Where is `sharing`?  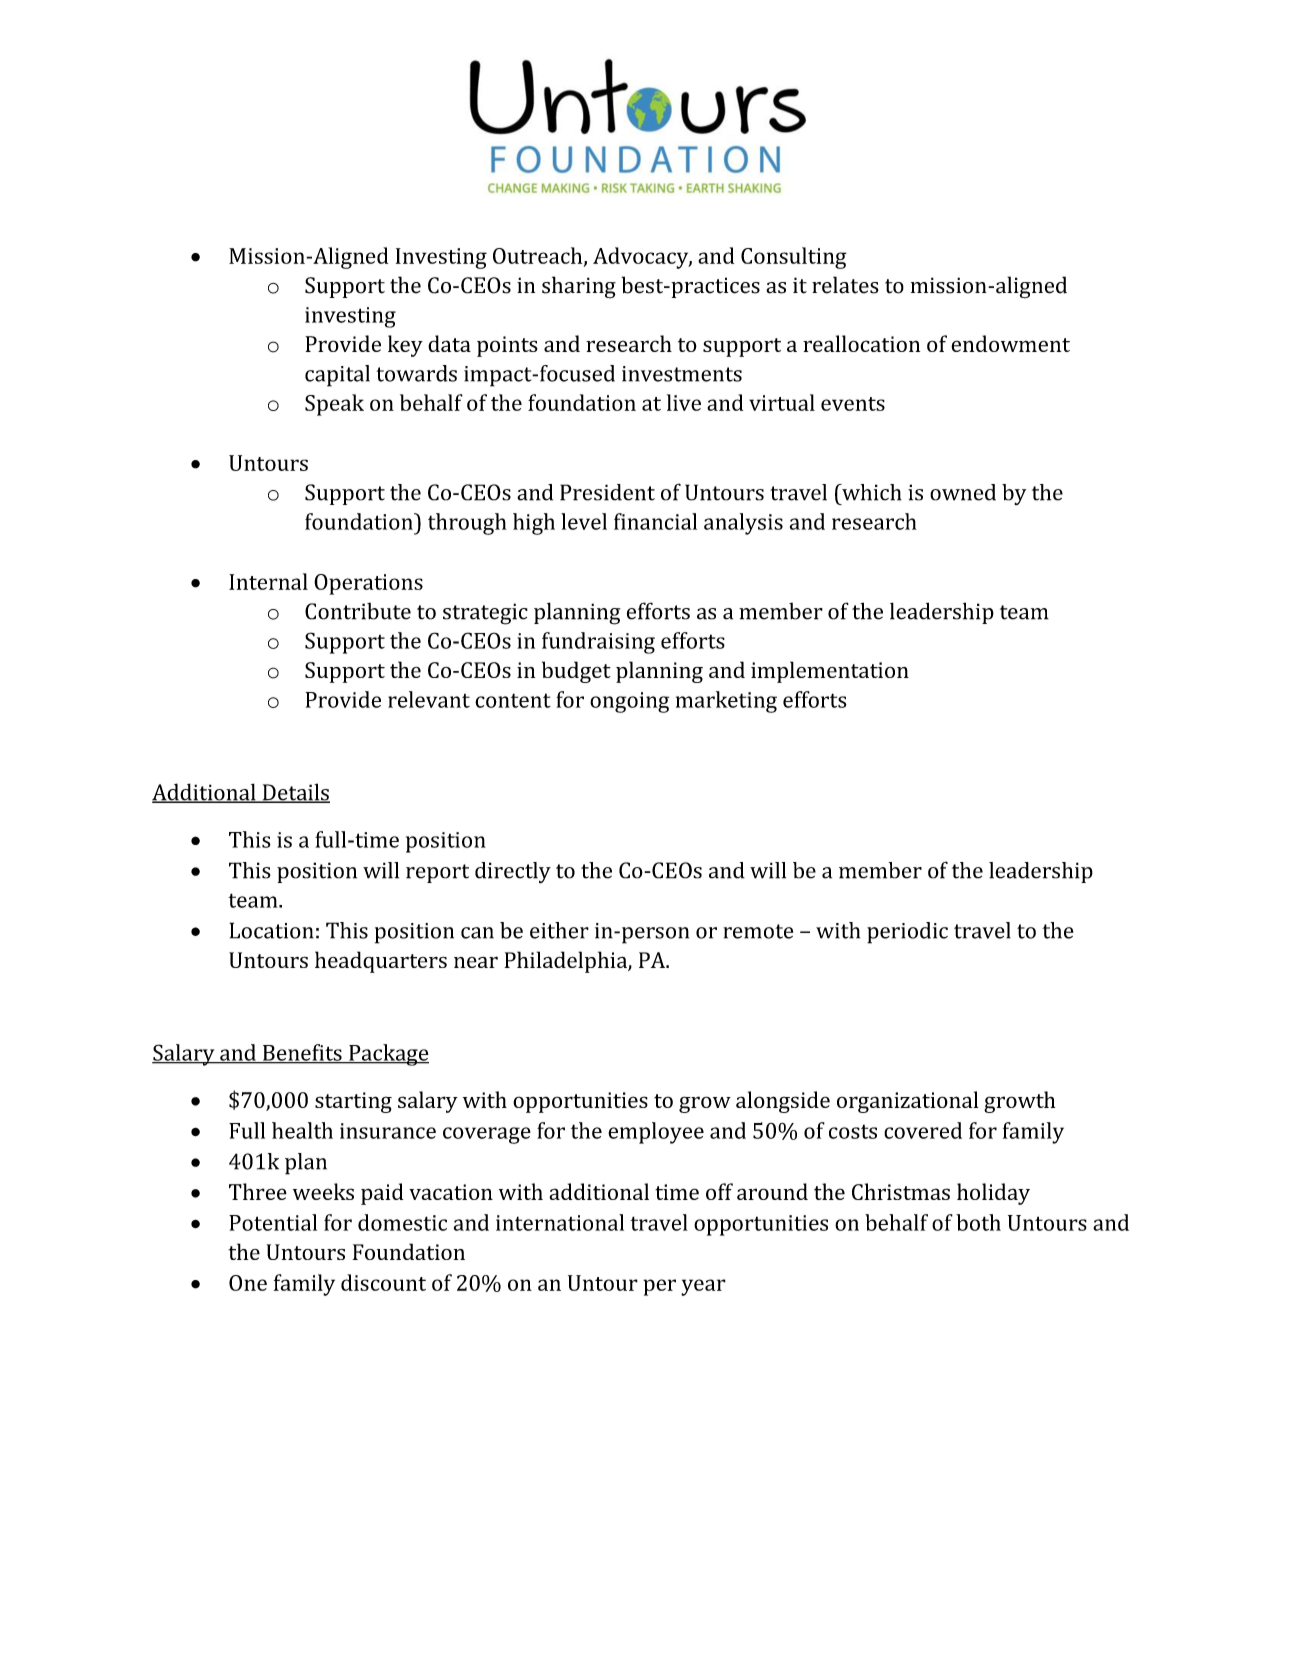
sharing is located at coordinates (579, 287).
